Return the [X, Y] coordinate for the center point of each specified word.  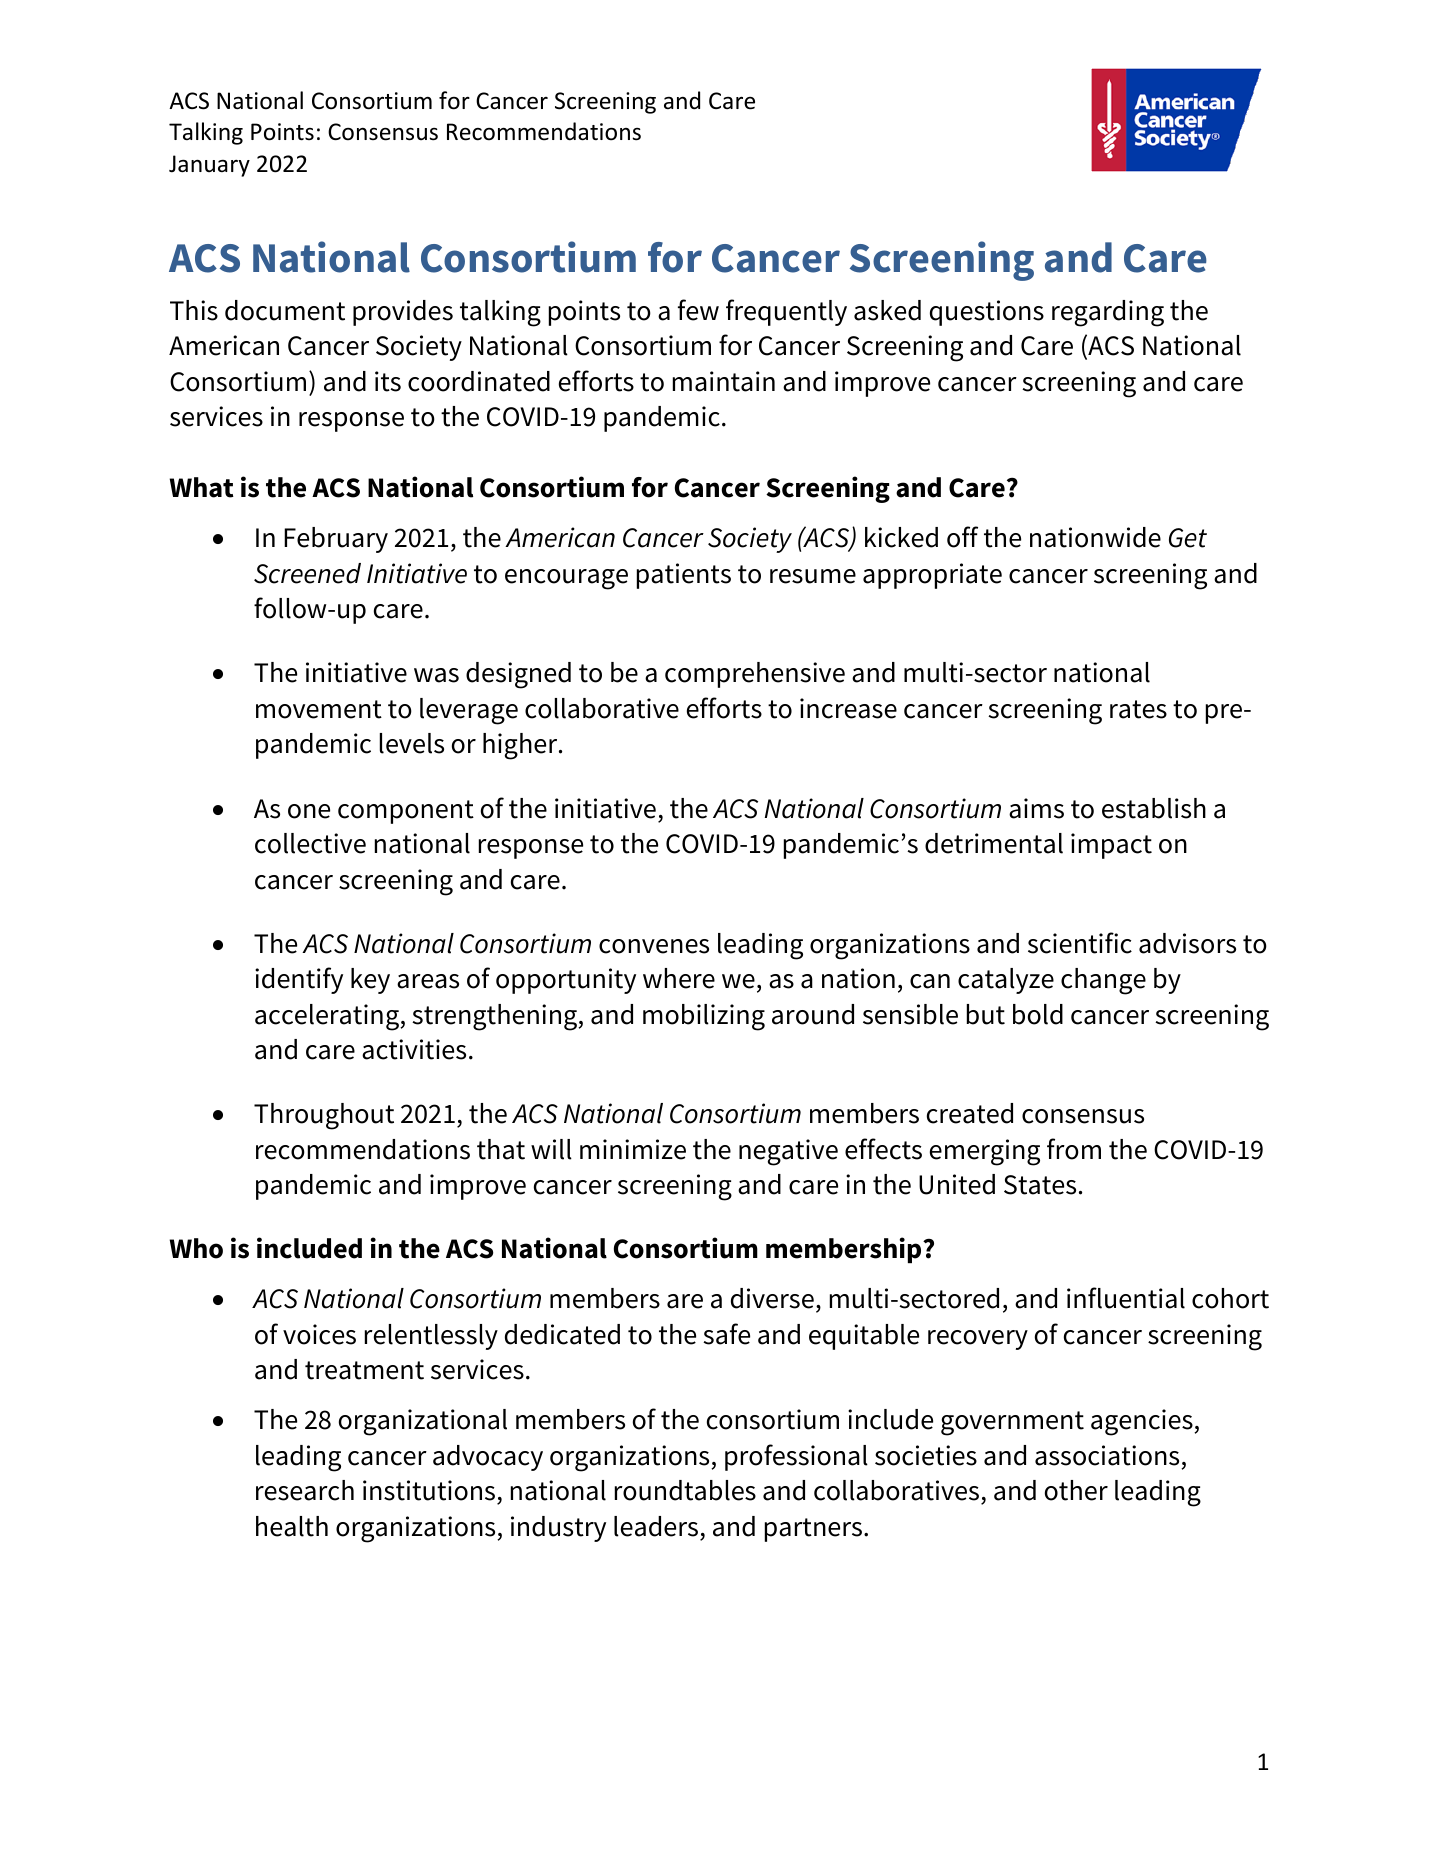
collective [310, 843]
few [698, 310]
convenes [654, 946]
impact [1111, 846]
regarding [1108, 313]
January [209, 166]
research [305, 1490]
